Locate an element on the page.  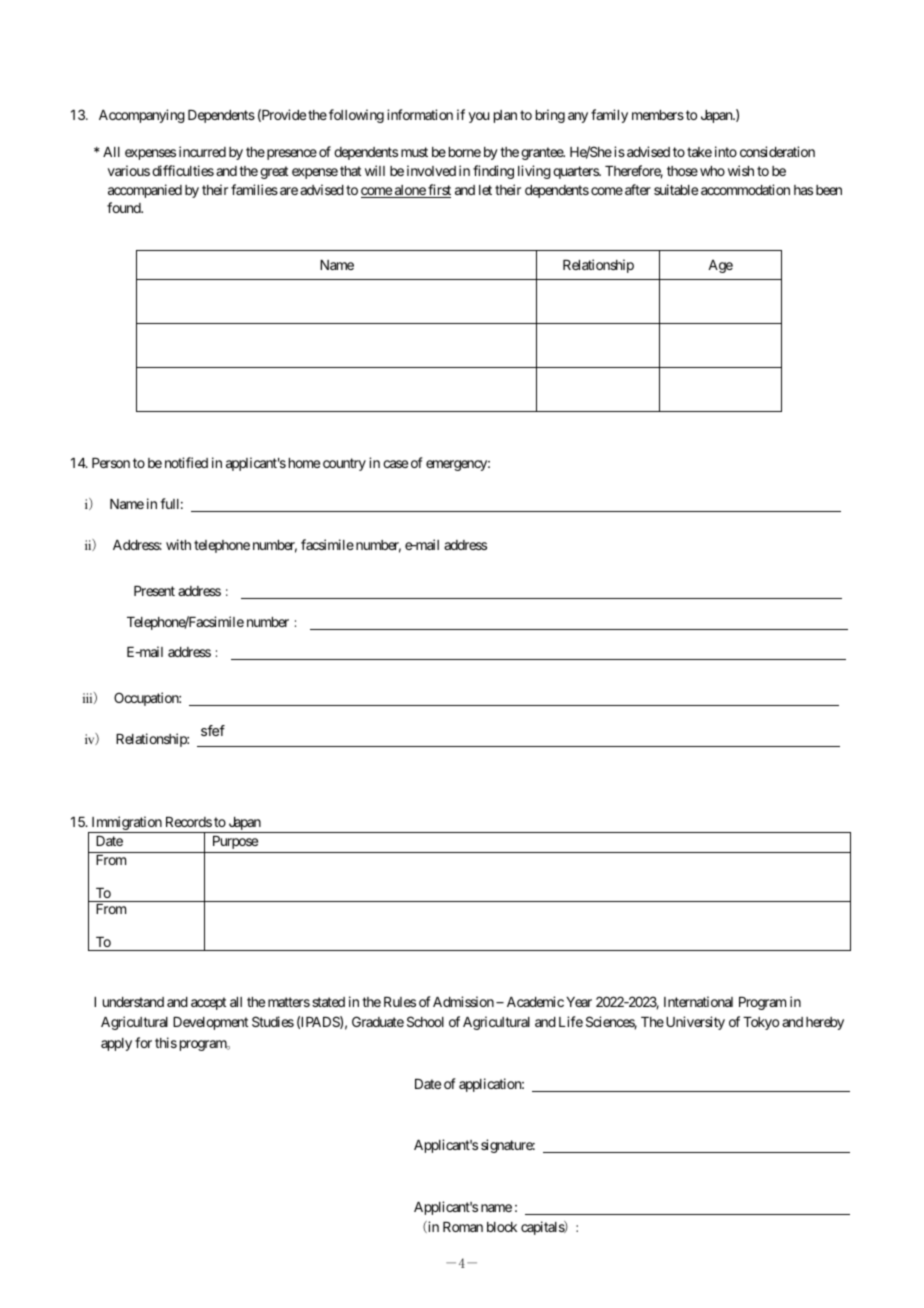
Tokyo is located at coordinates (761, 1023).
